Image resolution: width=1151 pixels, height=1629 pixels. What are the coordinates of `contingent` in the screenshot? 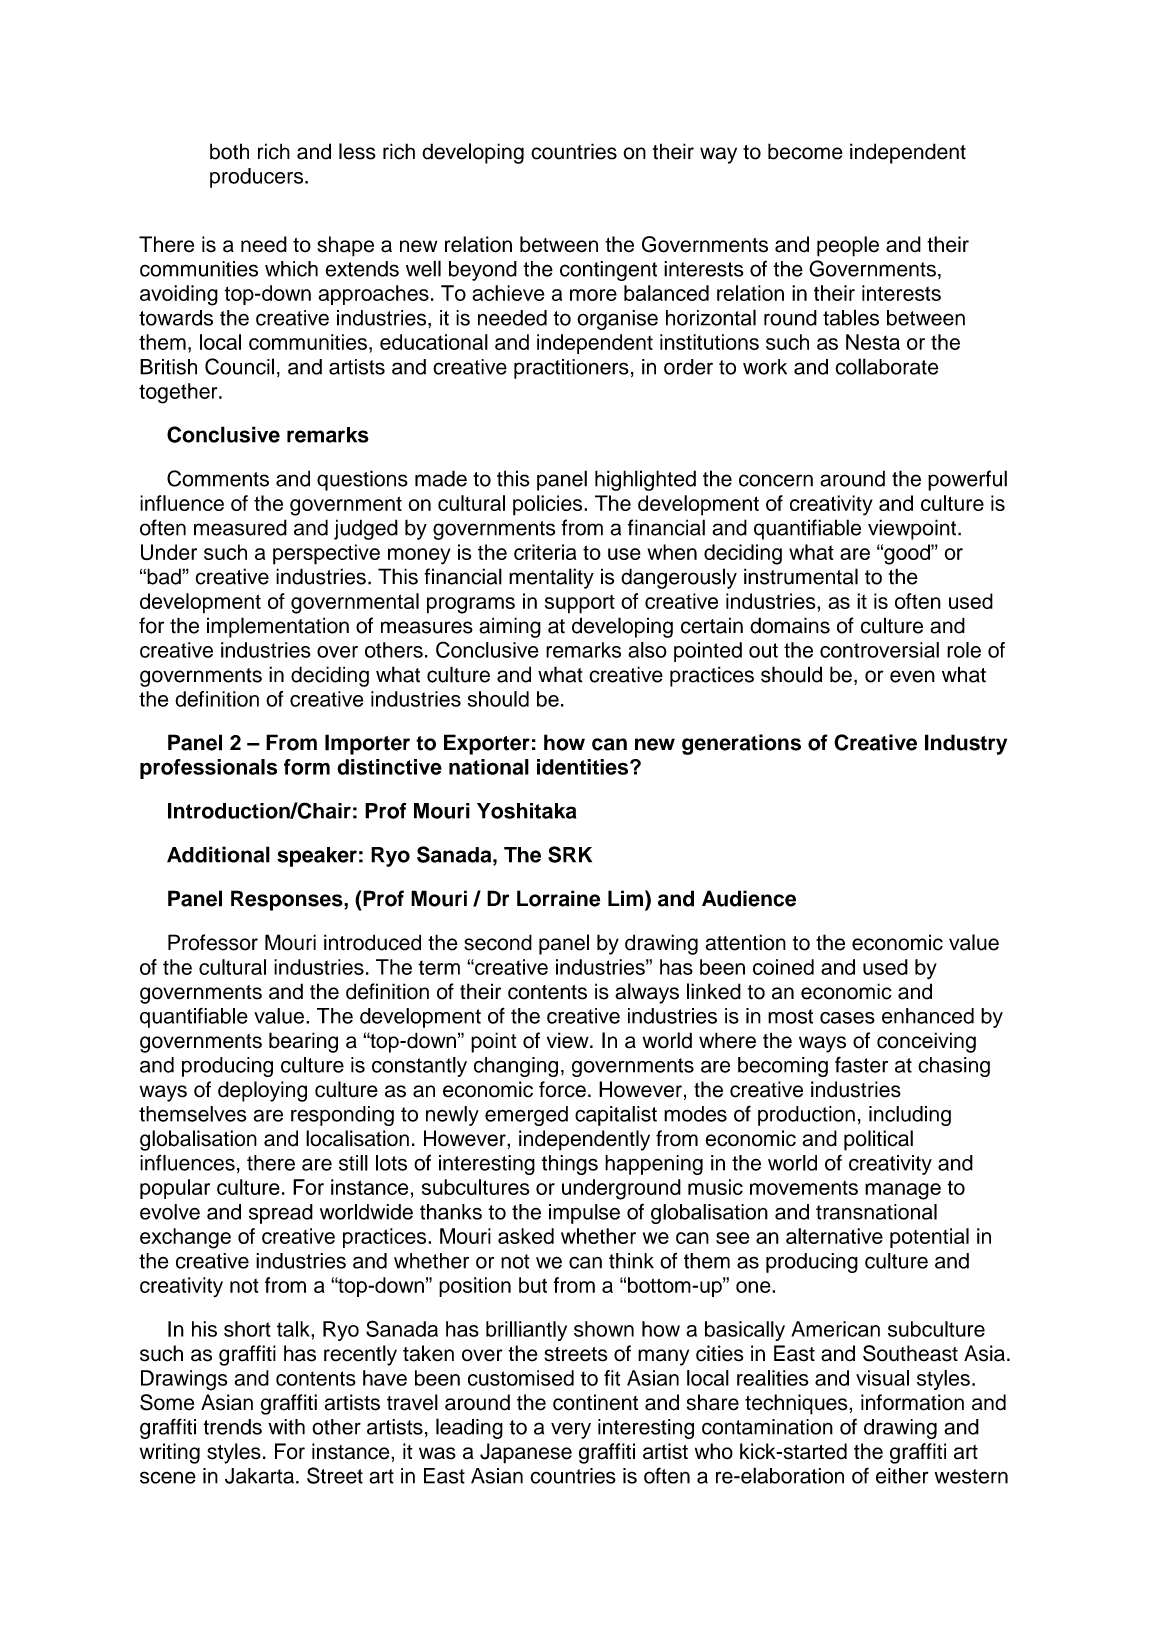 It's located at (608, 271).
